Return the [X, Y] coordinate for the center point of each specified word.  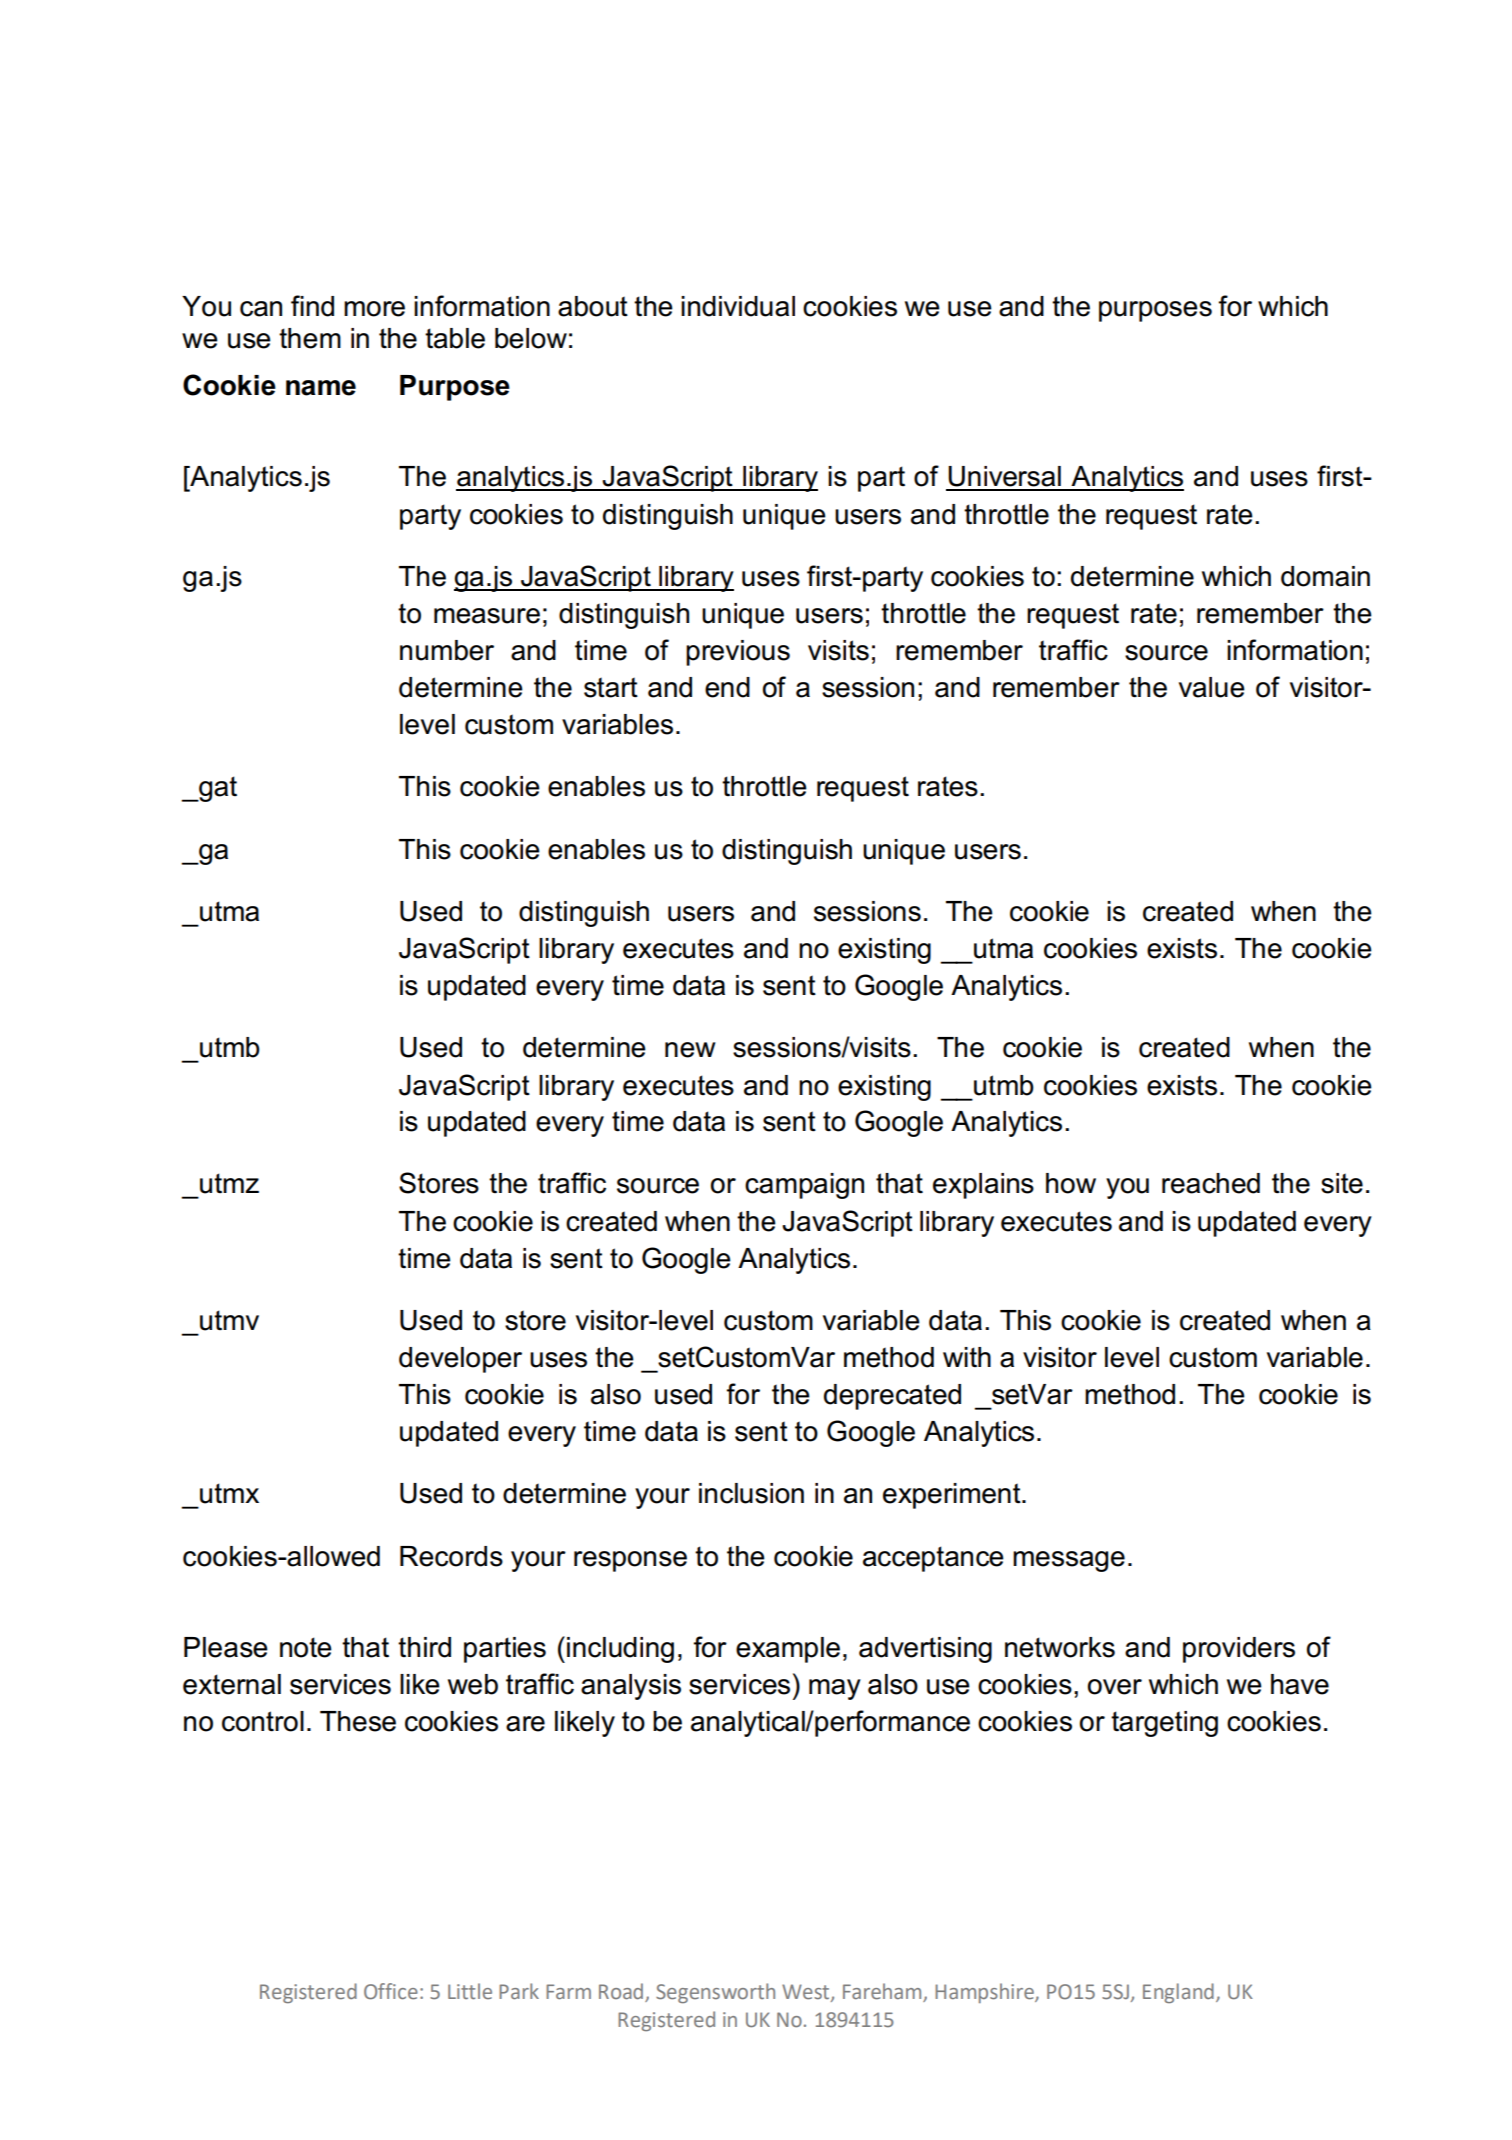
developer [460, 1360]
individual [738, 306]
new [690, 1050]
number [447, 650]
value [1212, 687]
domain [1325, 576]
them [310, 338]
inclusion [751, 1493]
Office [391, 1991]
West [807, 1993]
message [1069, 1561]
